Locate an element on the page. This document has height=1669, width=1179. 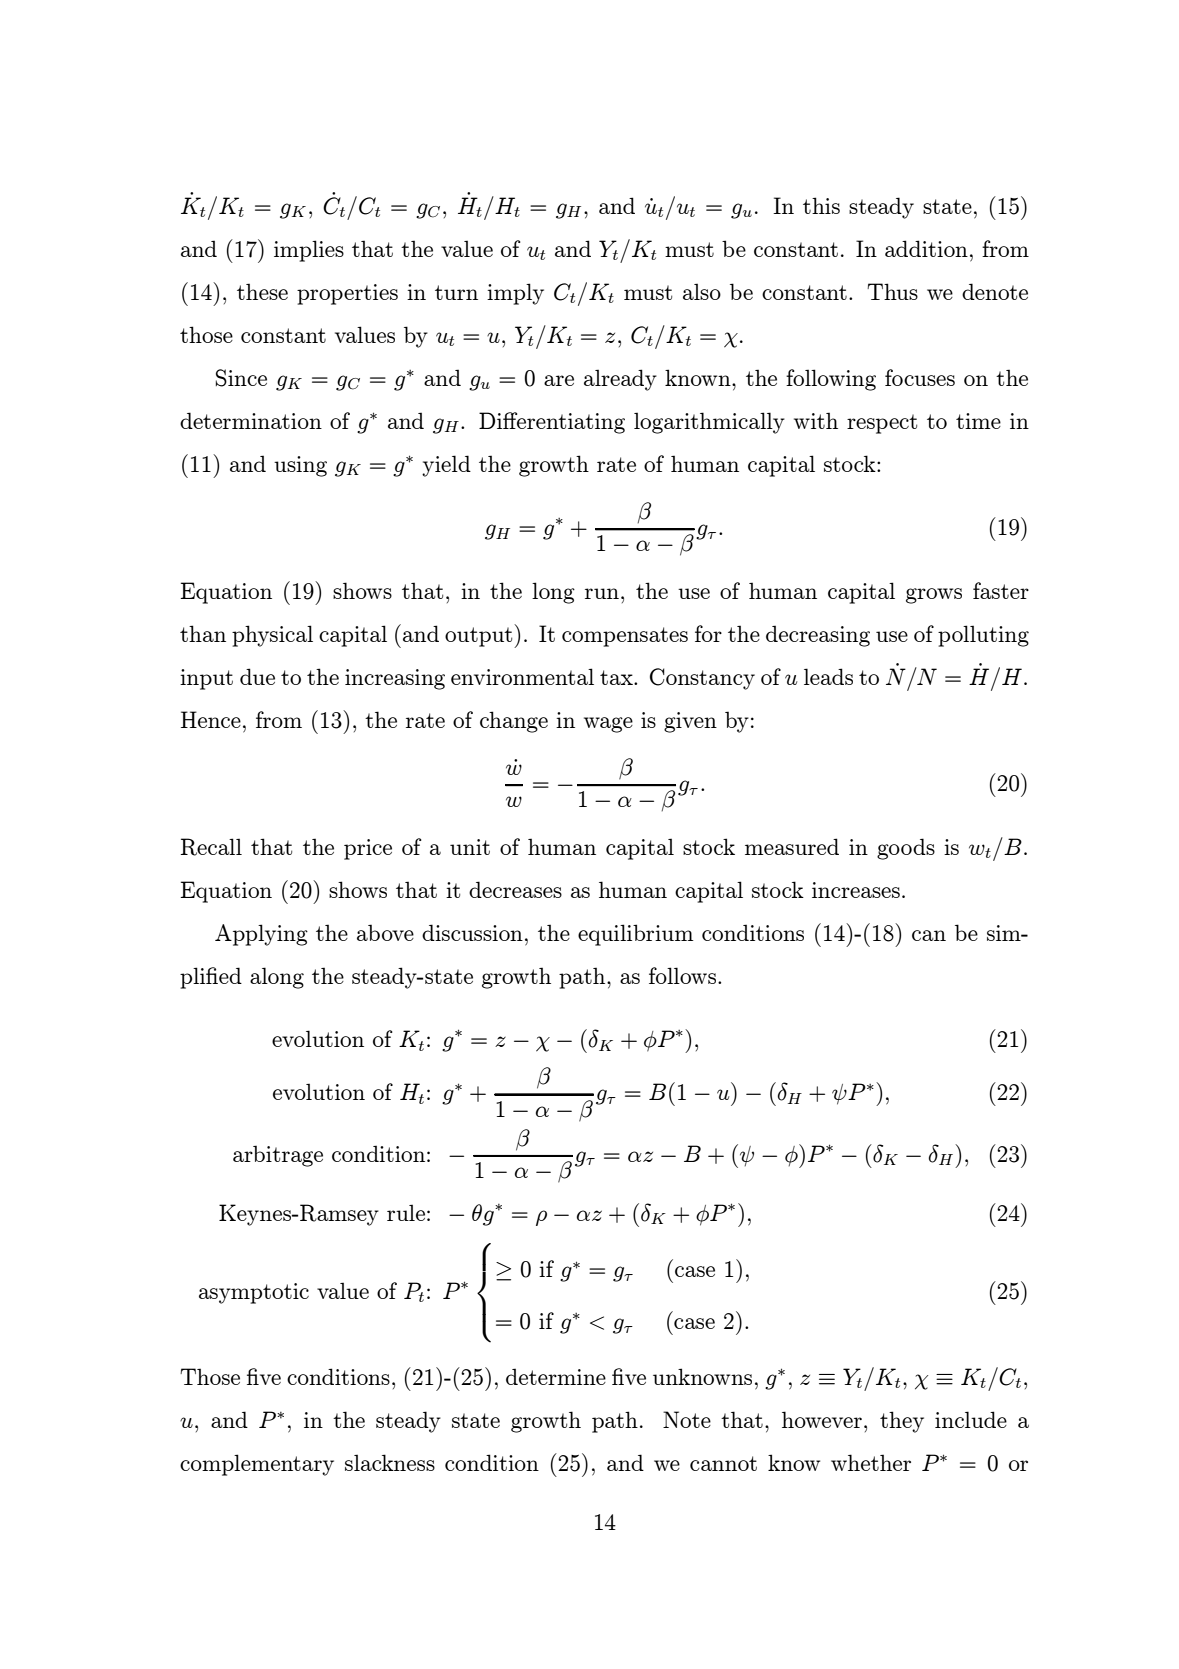
Applying is located at coordinates (261, 935).
